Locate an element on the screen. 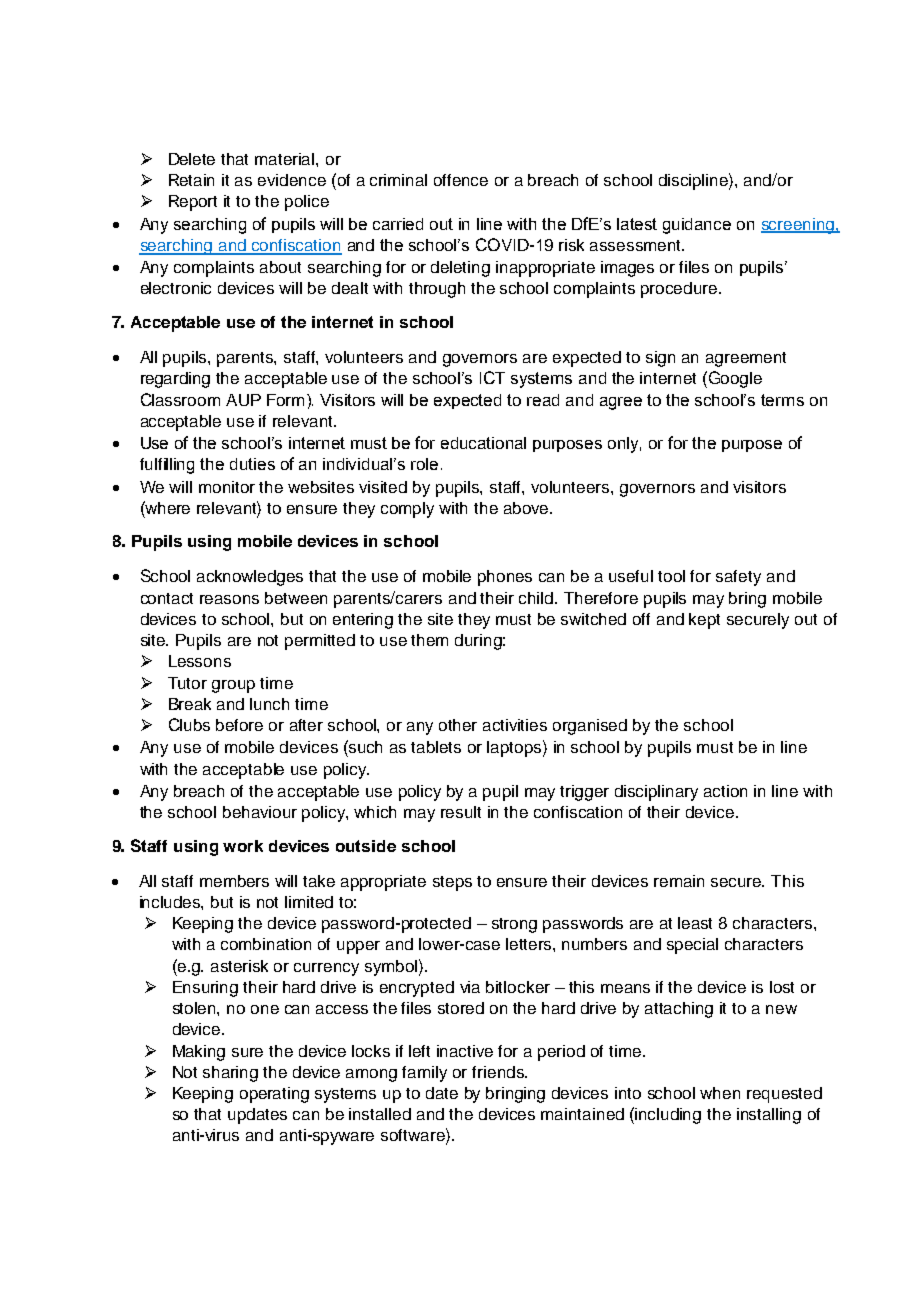 The height and width of the screenshot is (1309, 924). guidance is located at coordinates (697, 226).
